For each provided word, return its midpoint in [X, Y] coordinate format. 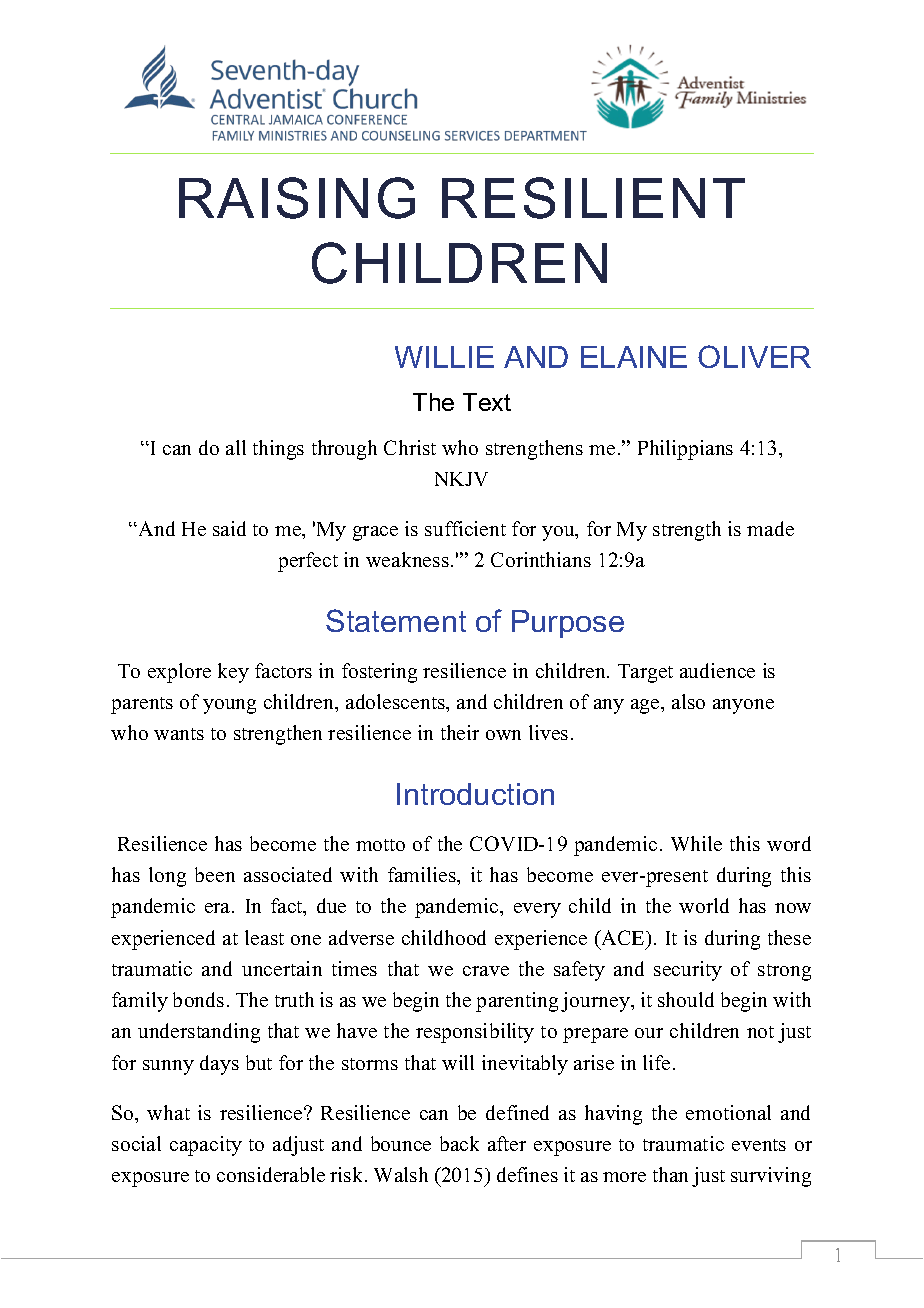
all [236, 447]
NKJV [461, 479]
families [423, 874]
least [264, 937]
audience [717, 670]
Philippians [685, 450]
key [233, 673]
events [759, 1145]
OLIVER [754, 356]
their [460, 732]
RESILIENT [593, 198]
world [704, 905]
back [459, 1143]
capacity [206, 1146]
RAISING [297, 198]
